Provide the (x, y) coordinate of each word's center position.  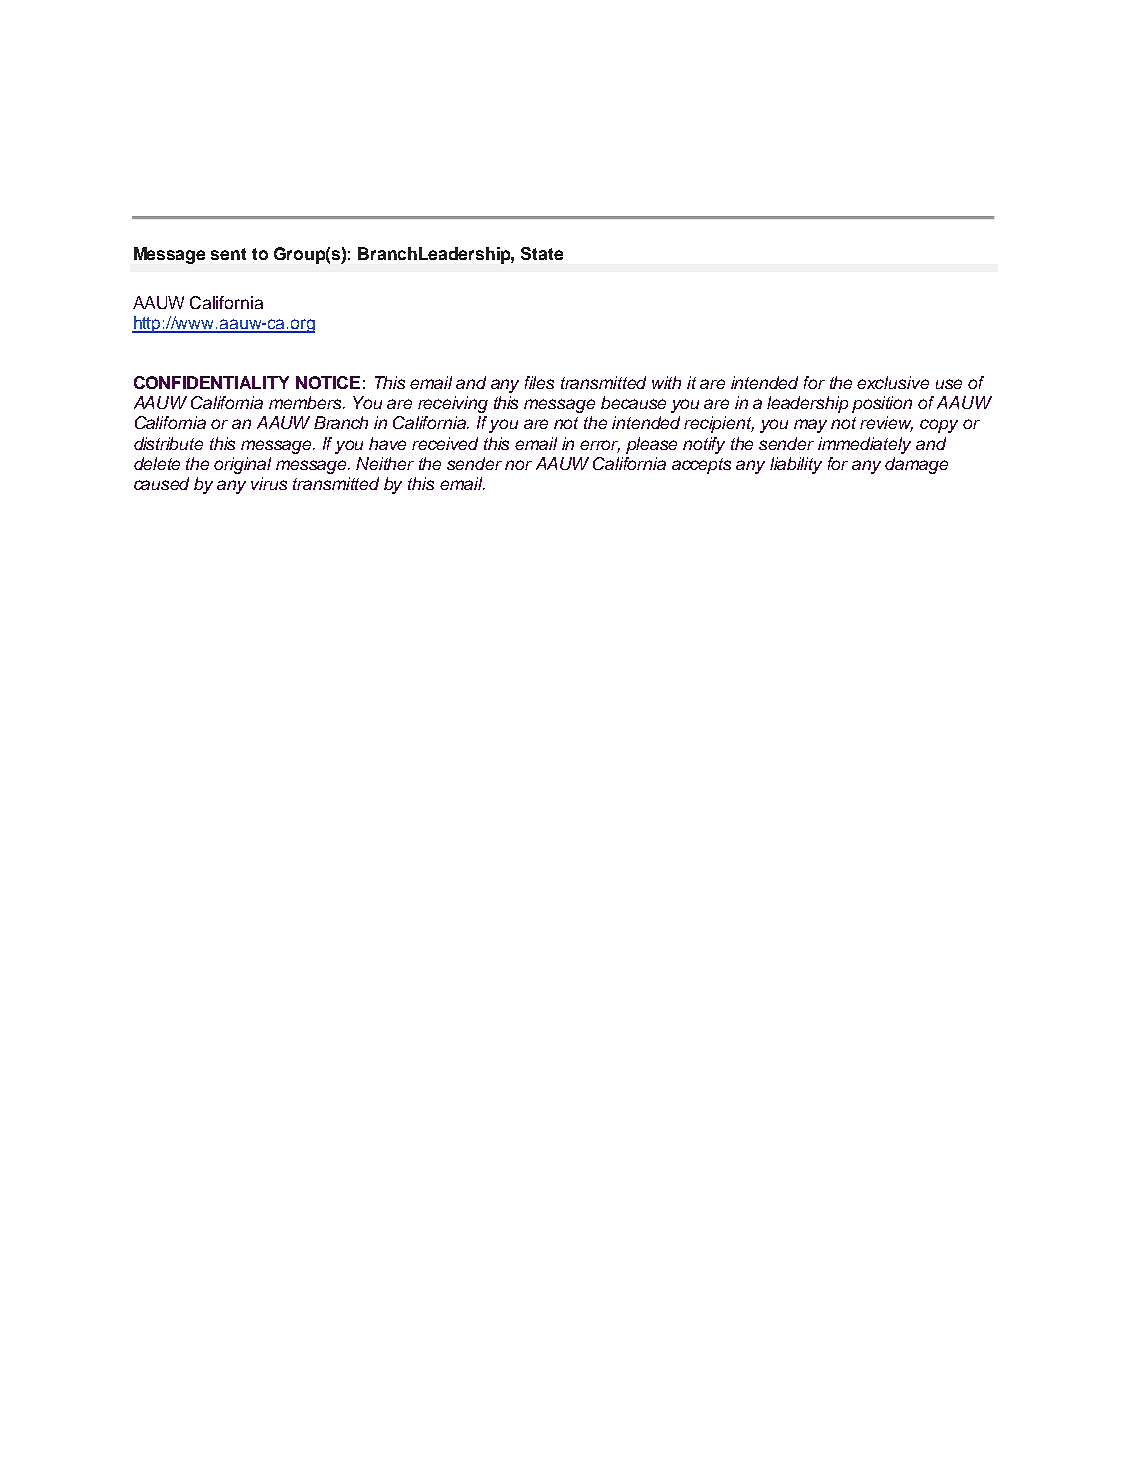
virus (269, 483)
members (307, 402)
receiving (453, 404)
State (542, 253)
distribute (168, 443)
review (886, 424)
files (539, 382)
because (633, 402)
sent (228, 254)
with (666, 382)
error (600, 446)
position (882, 404)
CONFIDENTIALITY (211, 382)
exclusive (893, 382)
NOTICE (328, 382)
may (810, 426)
